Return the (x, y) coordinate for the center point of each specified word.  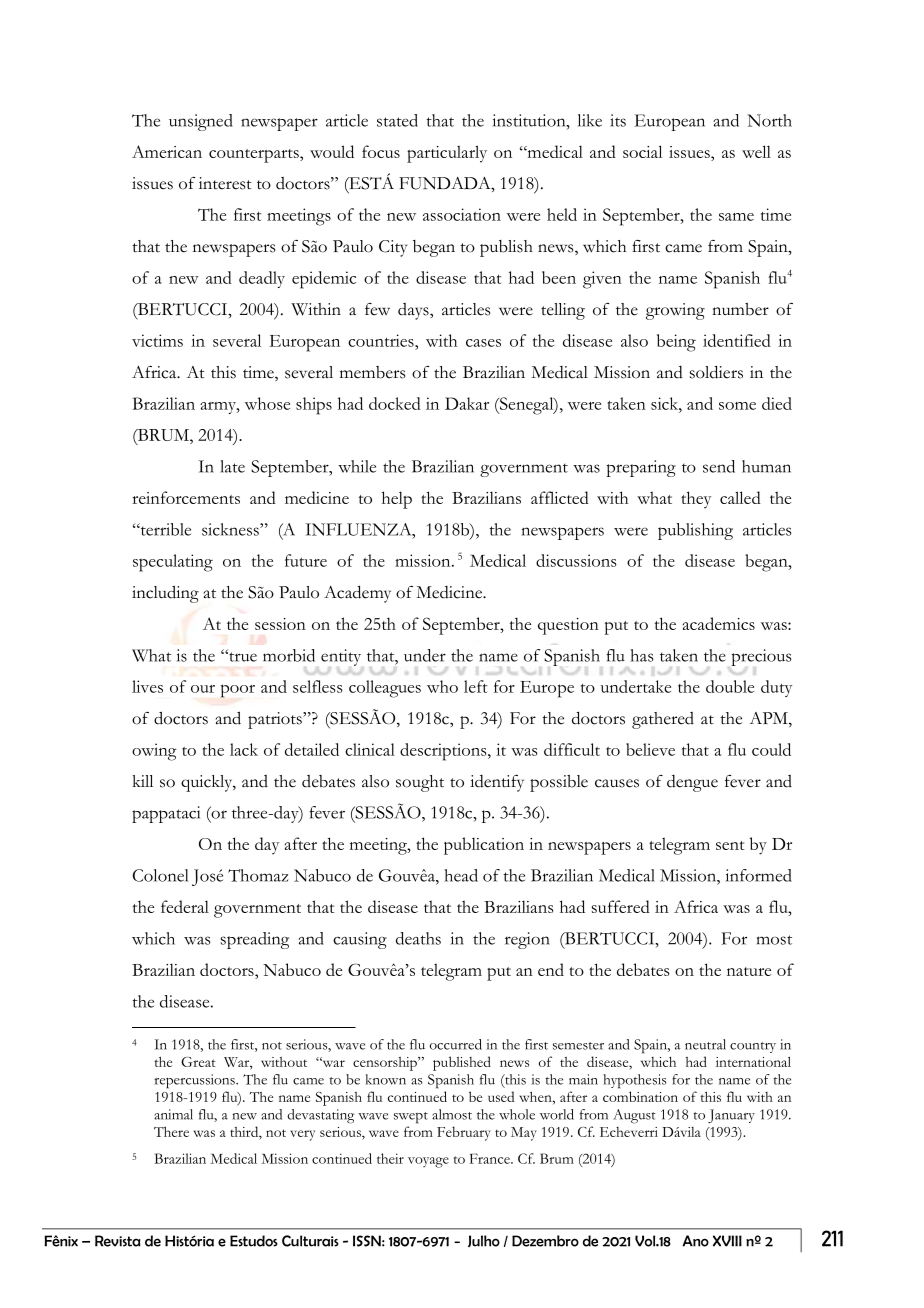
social (642, 151)
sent (730, 845)
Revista (118, 1241)
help (397, 500)
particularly (447, 154)
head (461, 875)
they (696, 500)
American (167, 151)
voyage (428, 1162)
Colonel (160, 875)
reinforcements (186, 497)
